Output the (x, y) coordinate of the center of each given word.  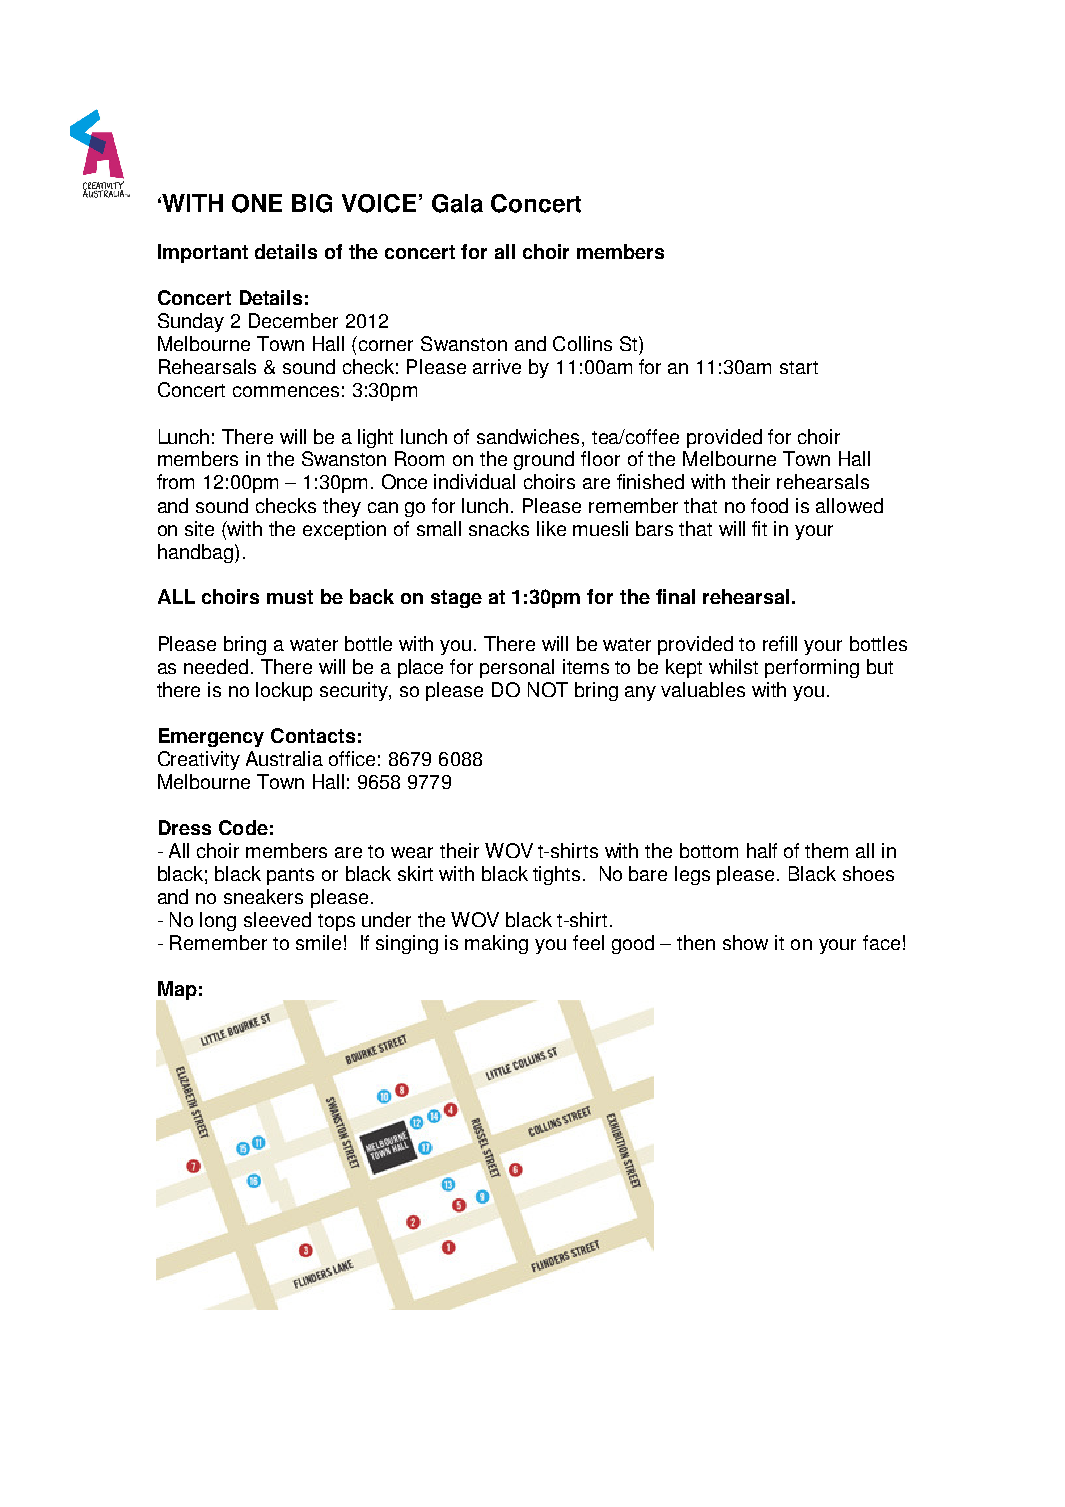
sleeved (277, 919)
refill (780, 643)
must (290, 597)
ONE (257, 203)
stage (456, 599)
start (799, 367)
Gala (457, 203)
